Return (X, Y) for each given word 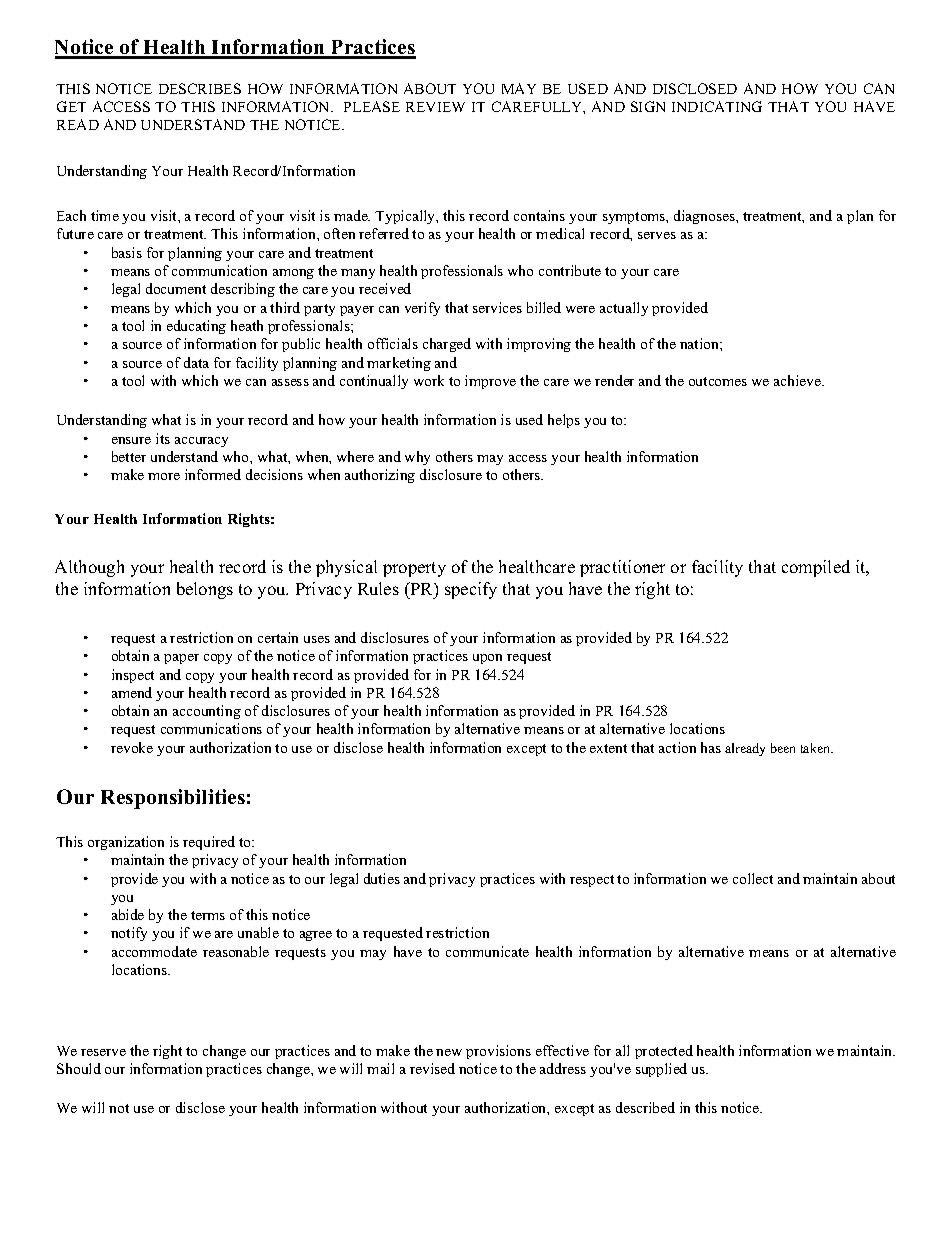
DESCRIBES (200, 88)
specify (471, 590)
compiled (816, 568)
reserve (103, 1052)
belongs (205, 590)
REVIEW (435, 107)
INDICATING (717, 106)
